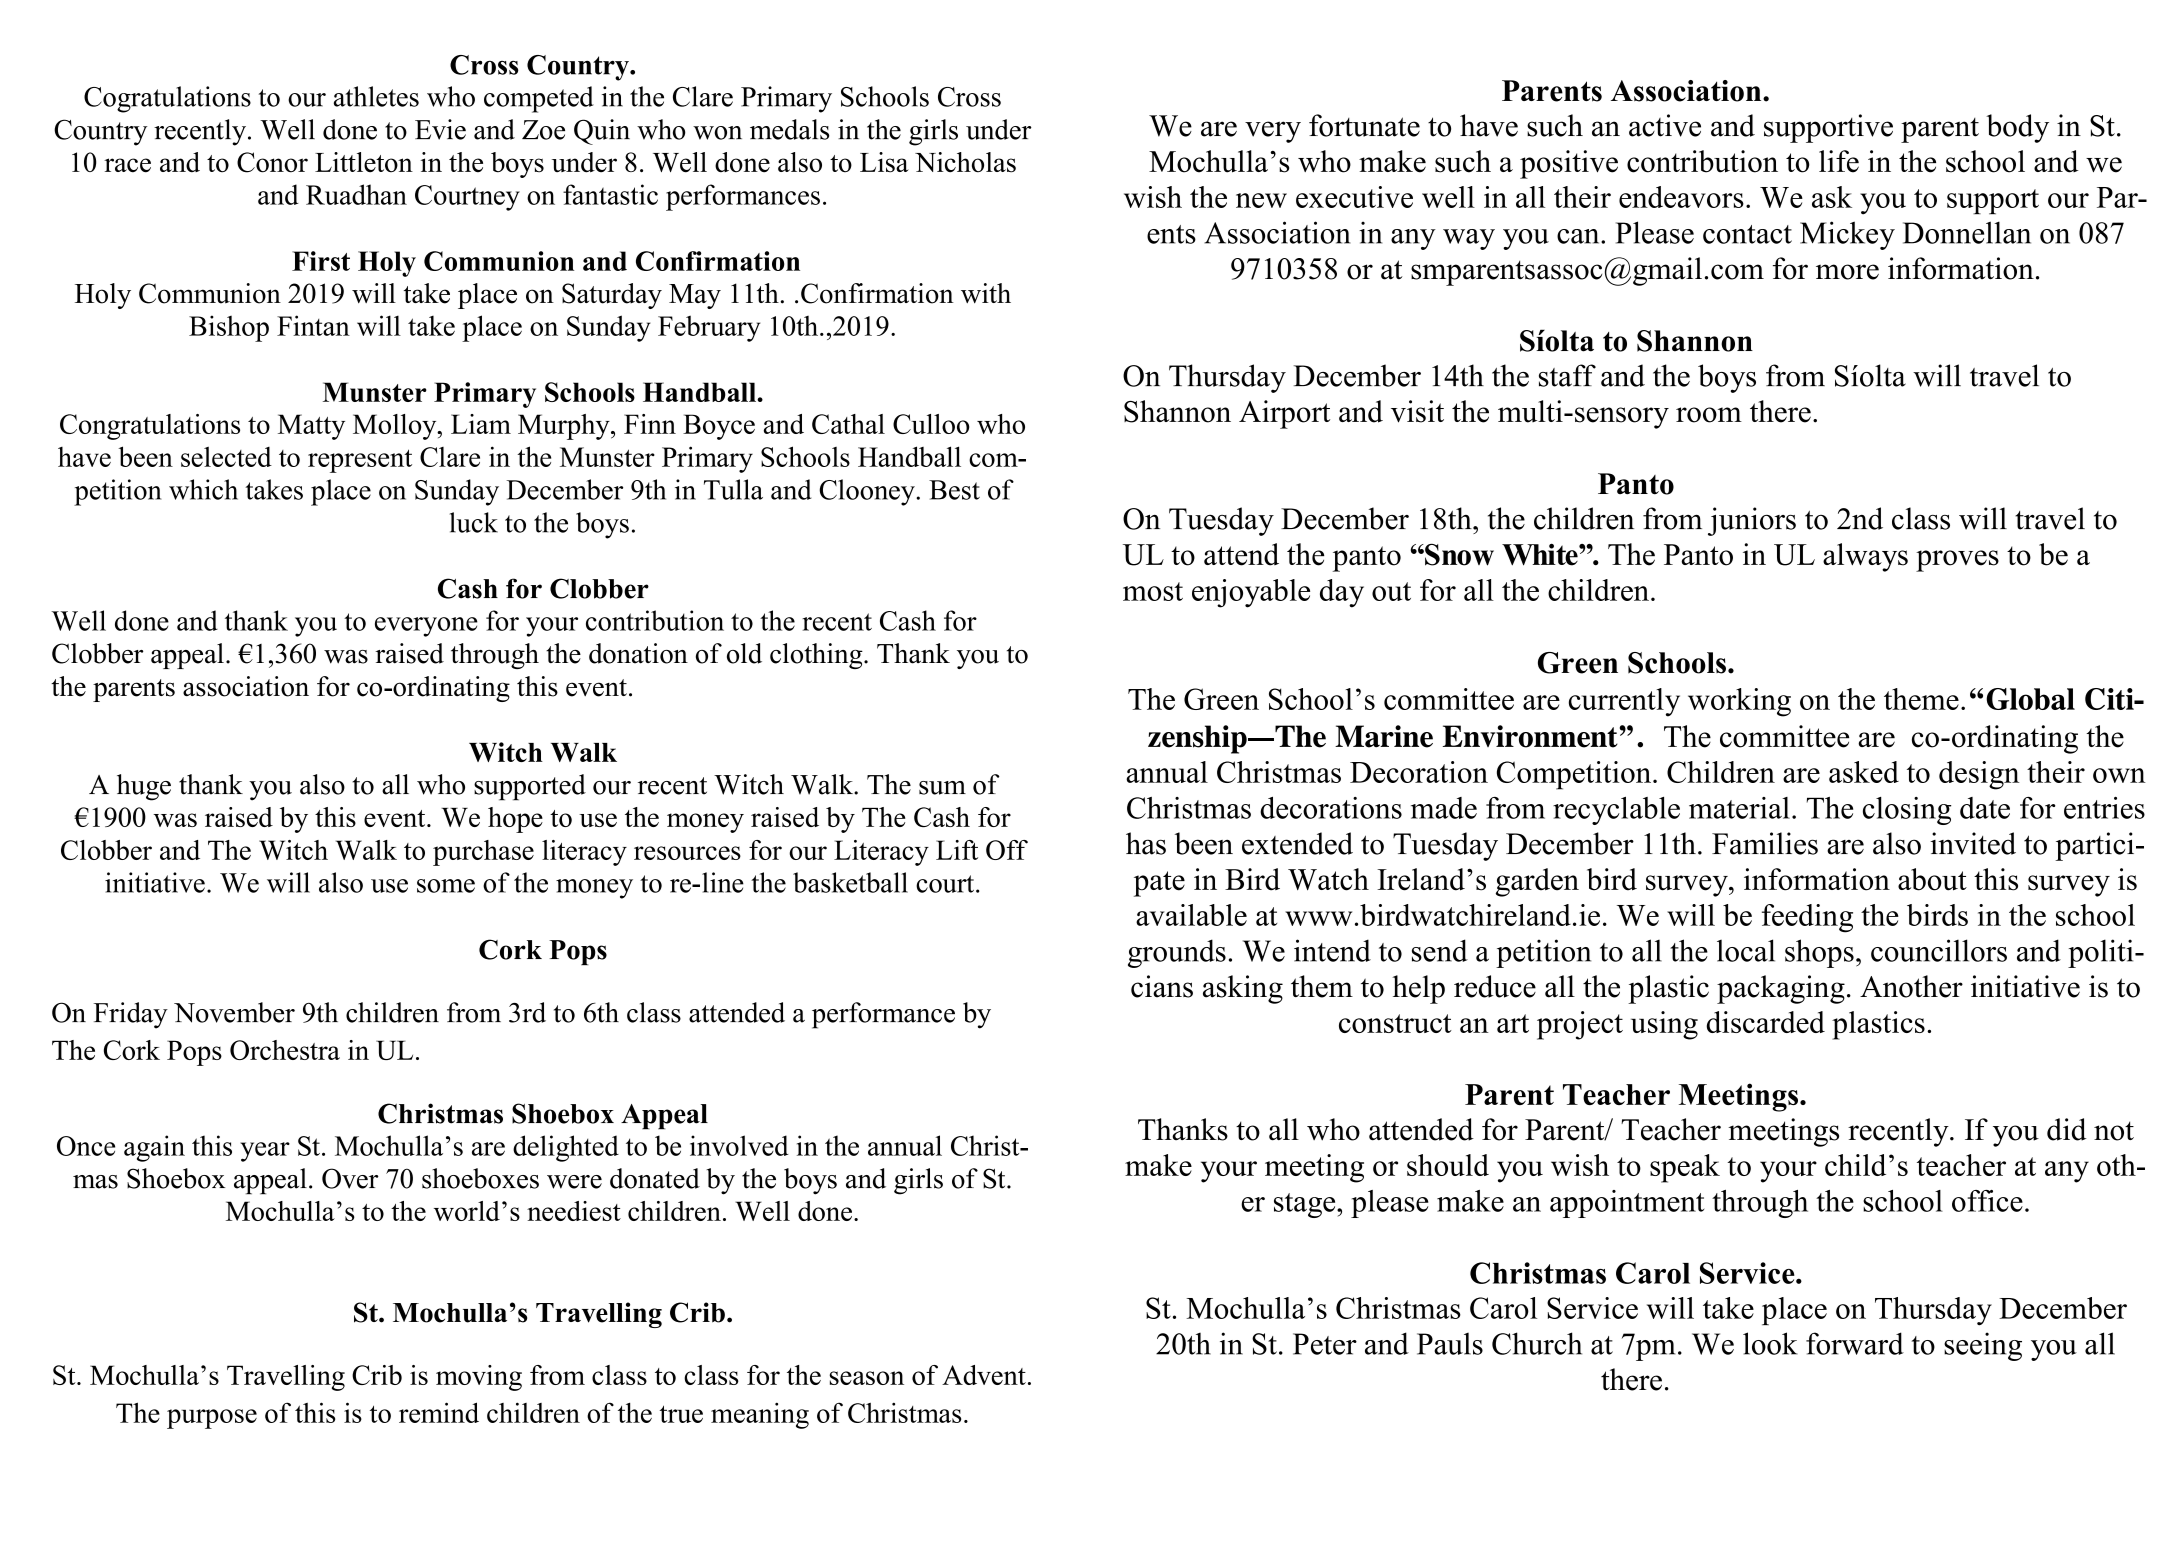 The width and height of the document is (2179, 1541). Describe the element at coordinates (364, 162) in the document. I see `Littleton` at that location.
